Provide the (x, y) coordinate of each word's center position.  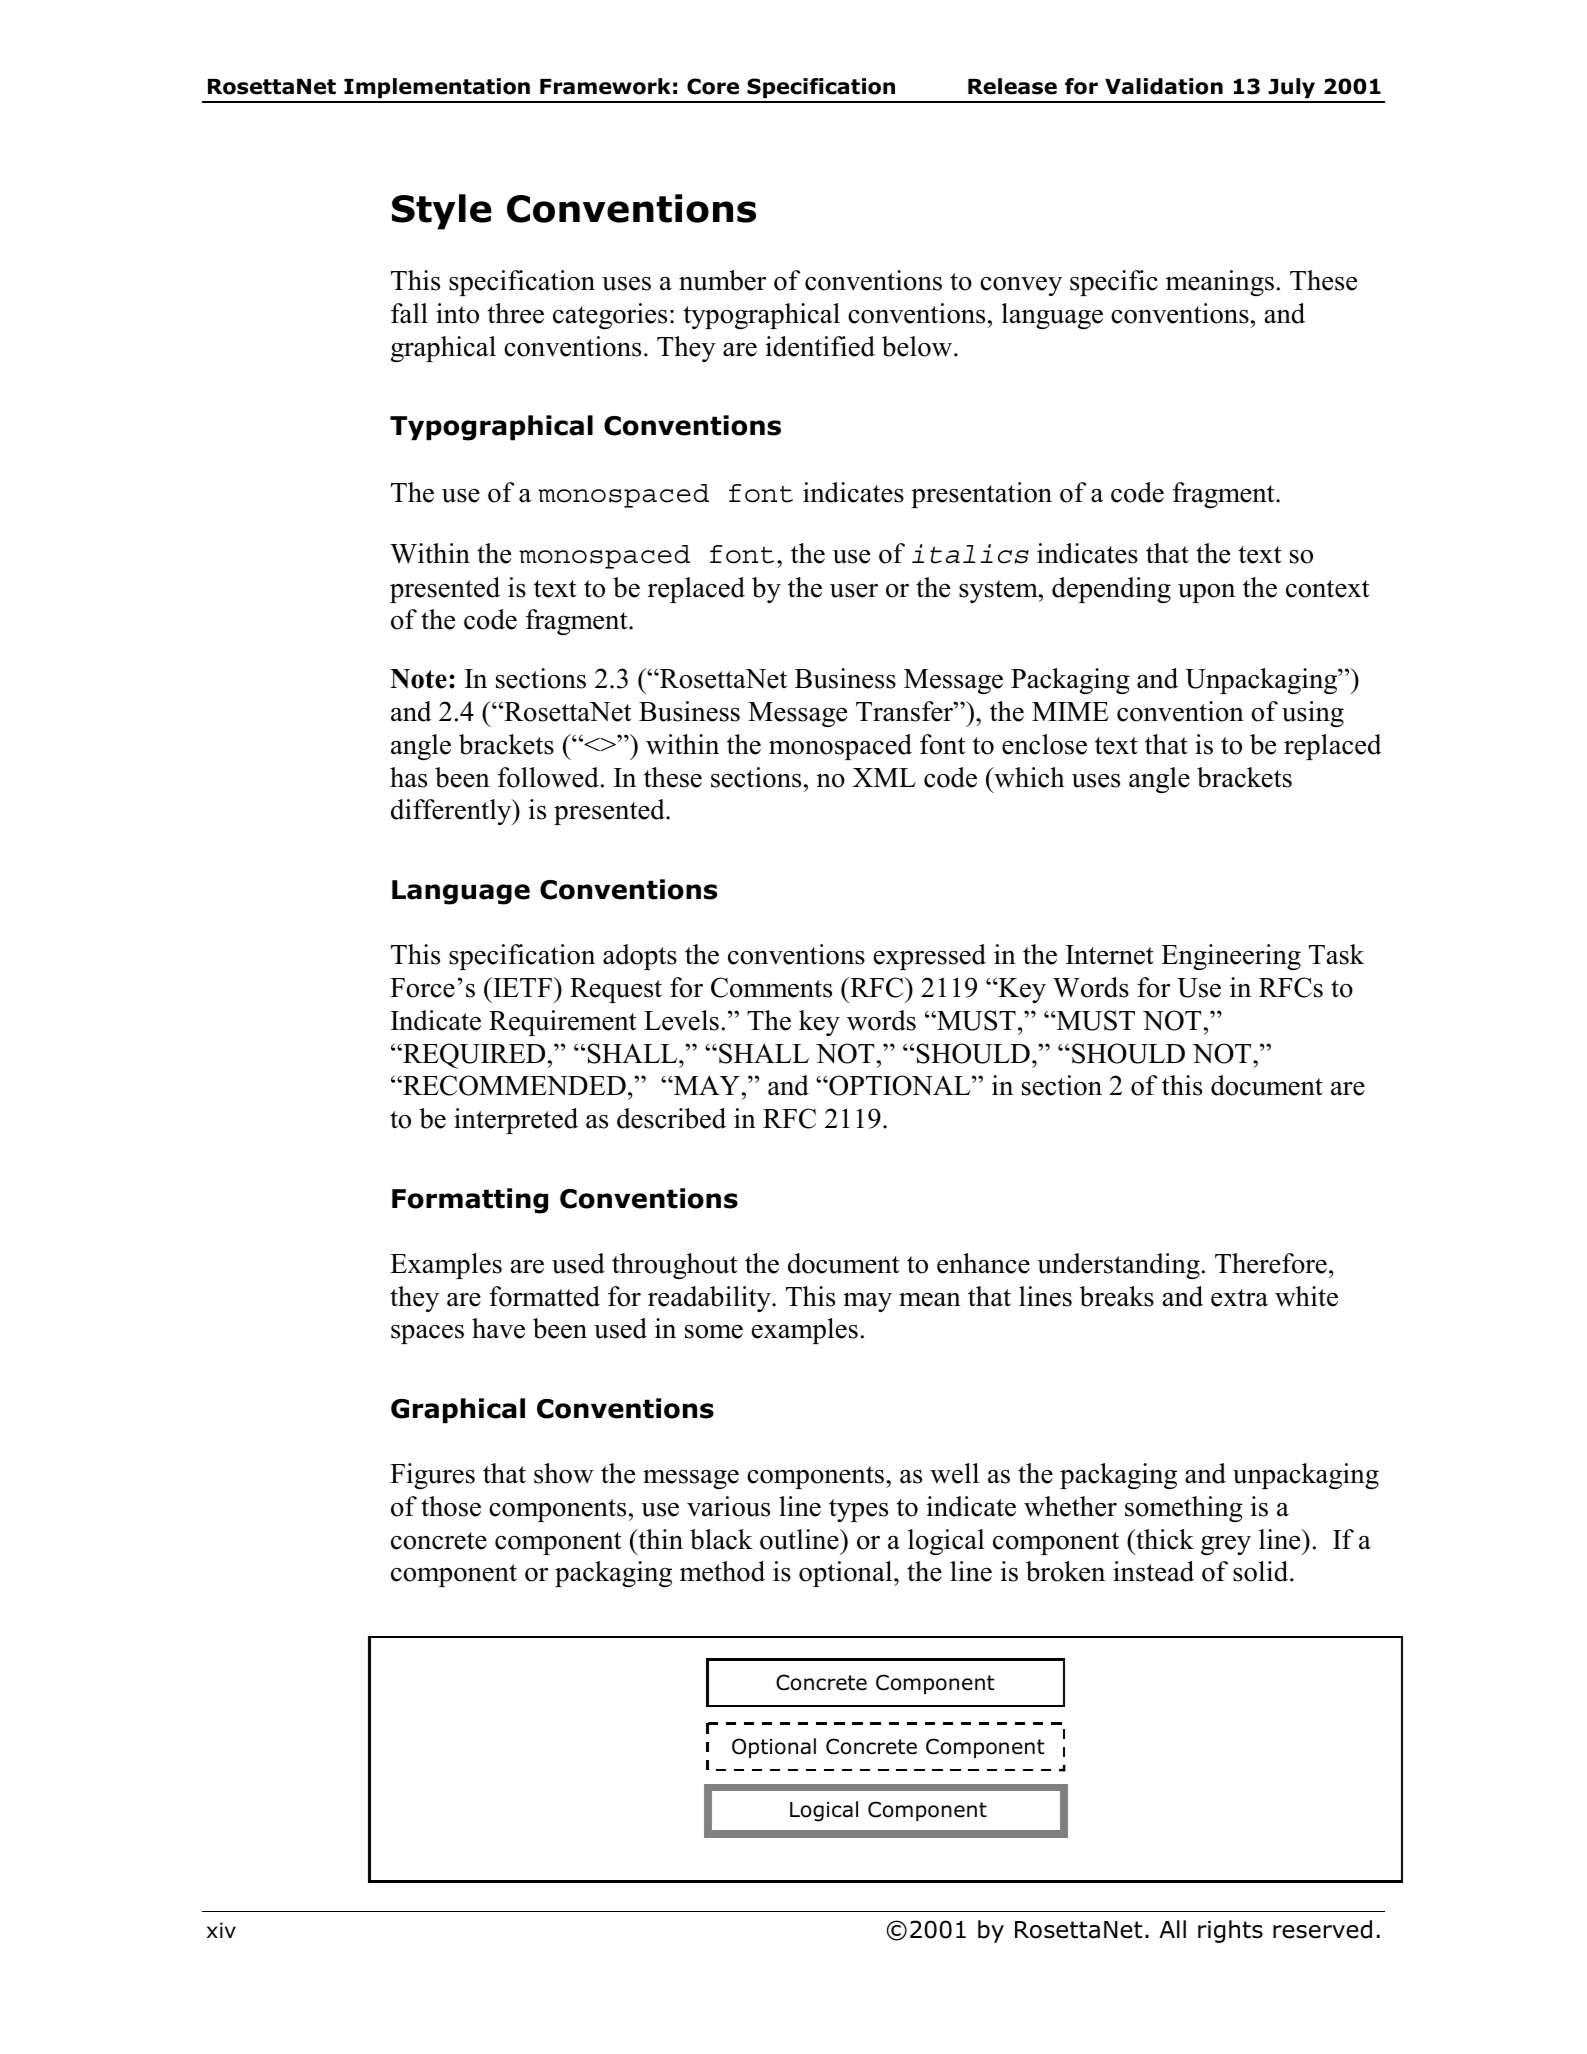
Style (441, 212)
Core (713, 86)
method (722, 1571)
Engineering (1231, 957)
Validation (1164, 86)
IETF (522, 987)
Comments (771, 987)
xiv (221, 1930)
